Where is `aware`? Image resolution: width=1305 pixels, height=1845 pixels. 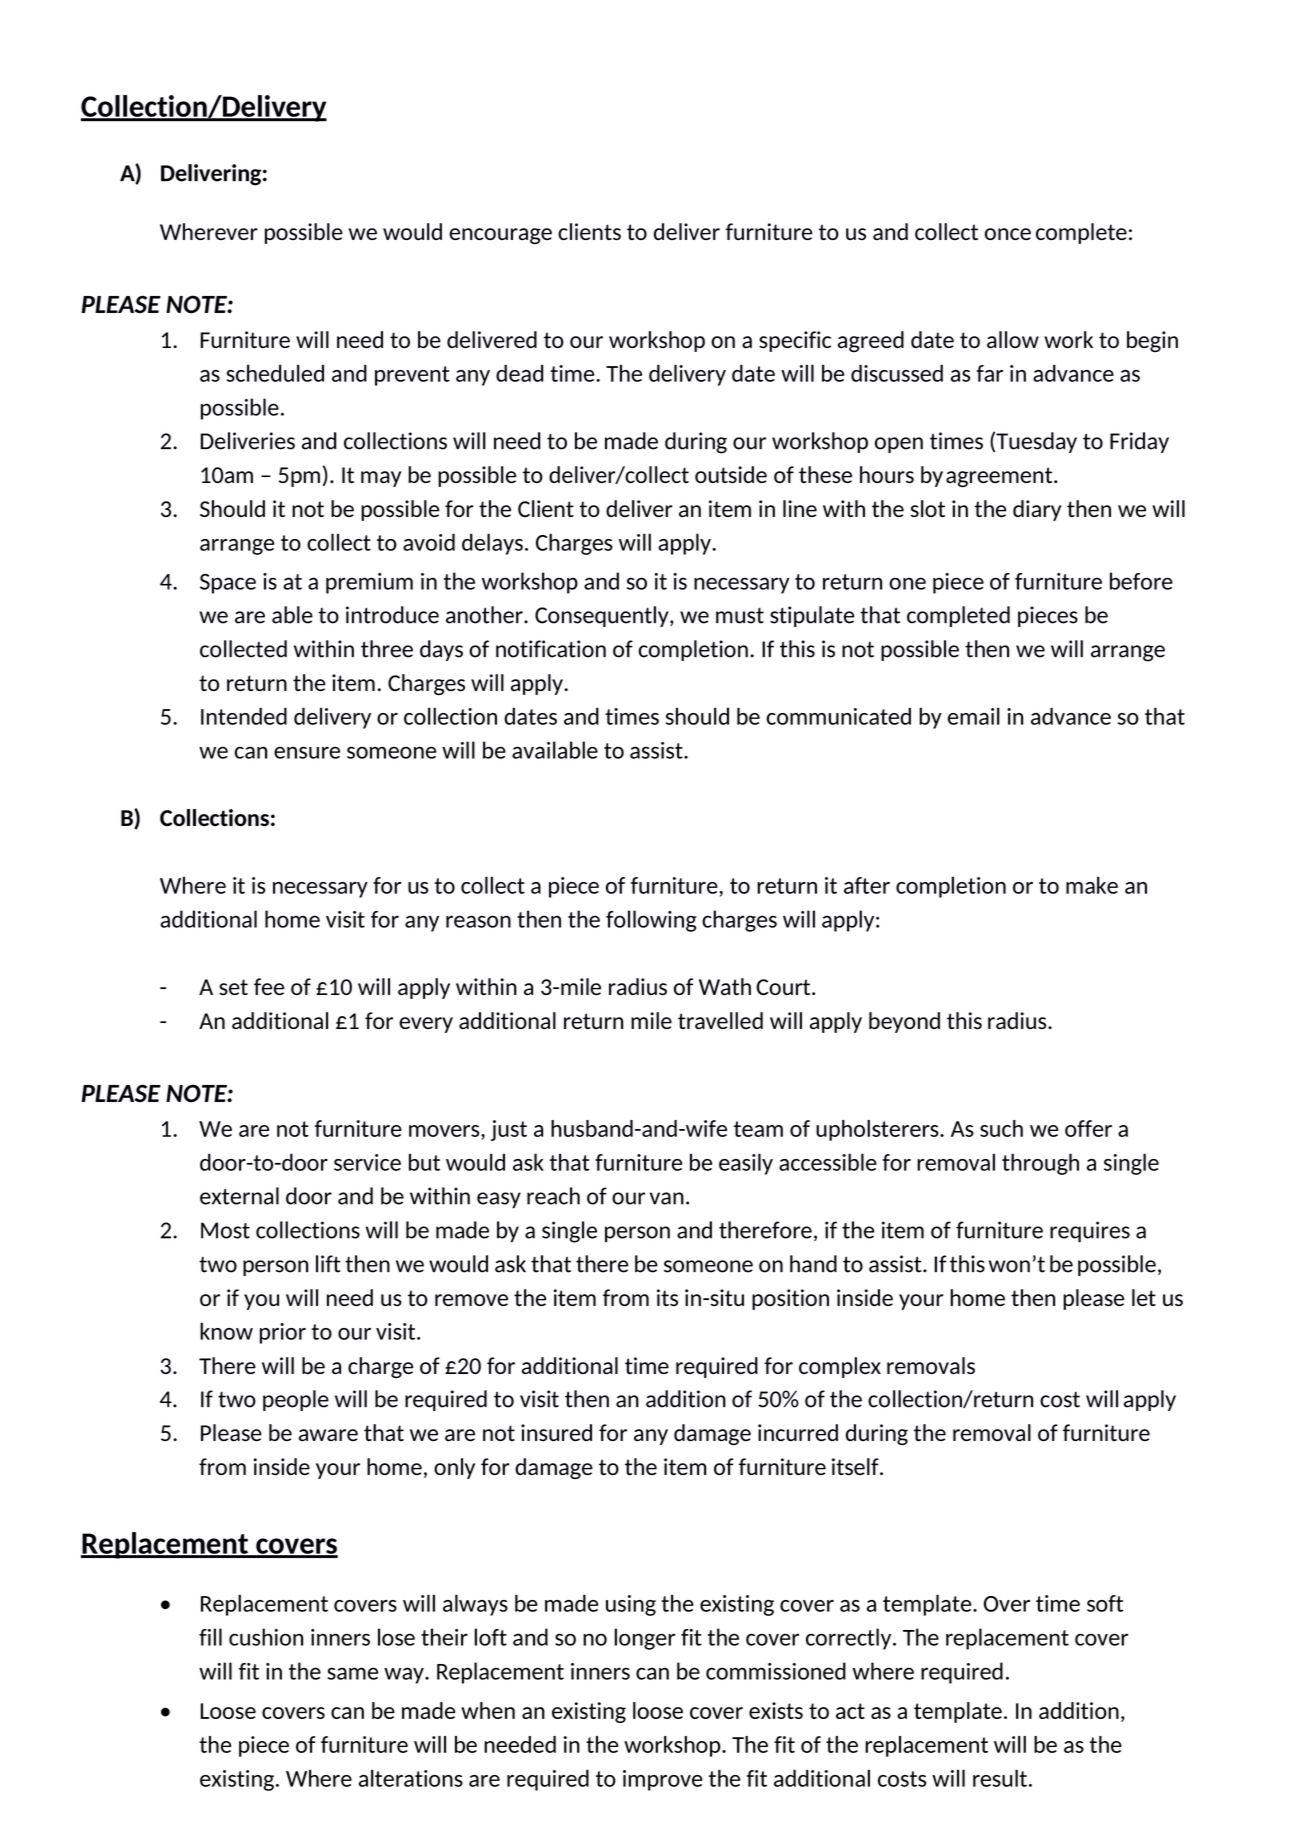
aware is located at coordinates (328, 1435).
